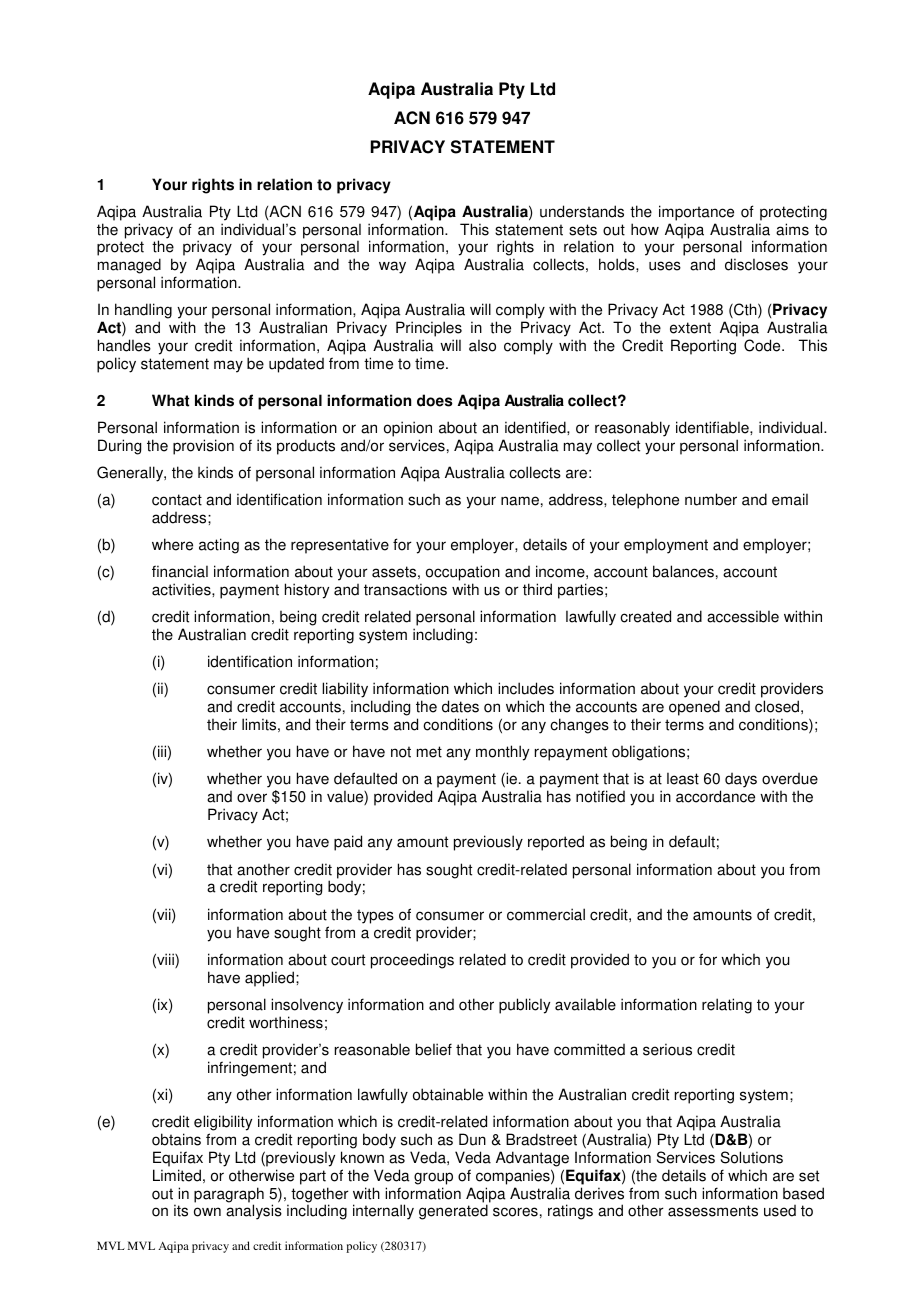 The image size is (924, 1308). What do you see at coordinates (696, 213) in the screenshot?
I see `importance` at bounding box center [696, 213].
